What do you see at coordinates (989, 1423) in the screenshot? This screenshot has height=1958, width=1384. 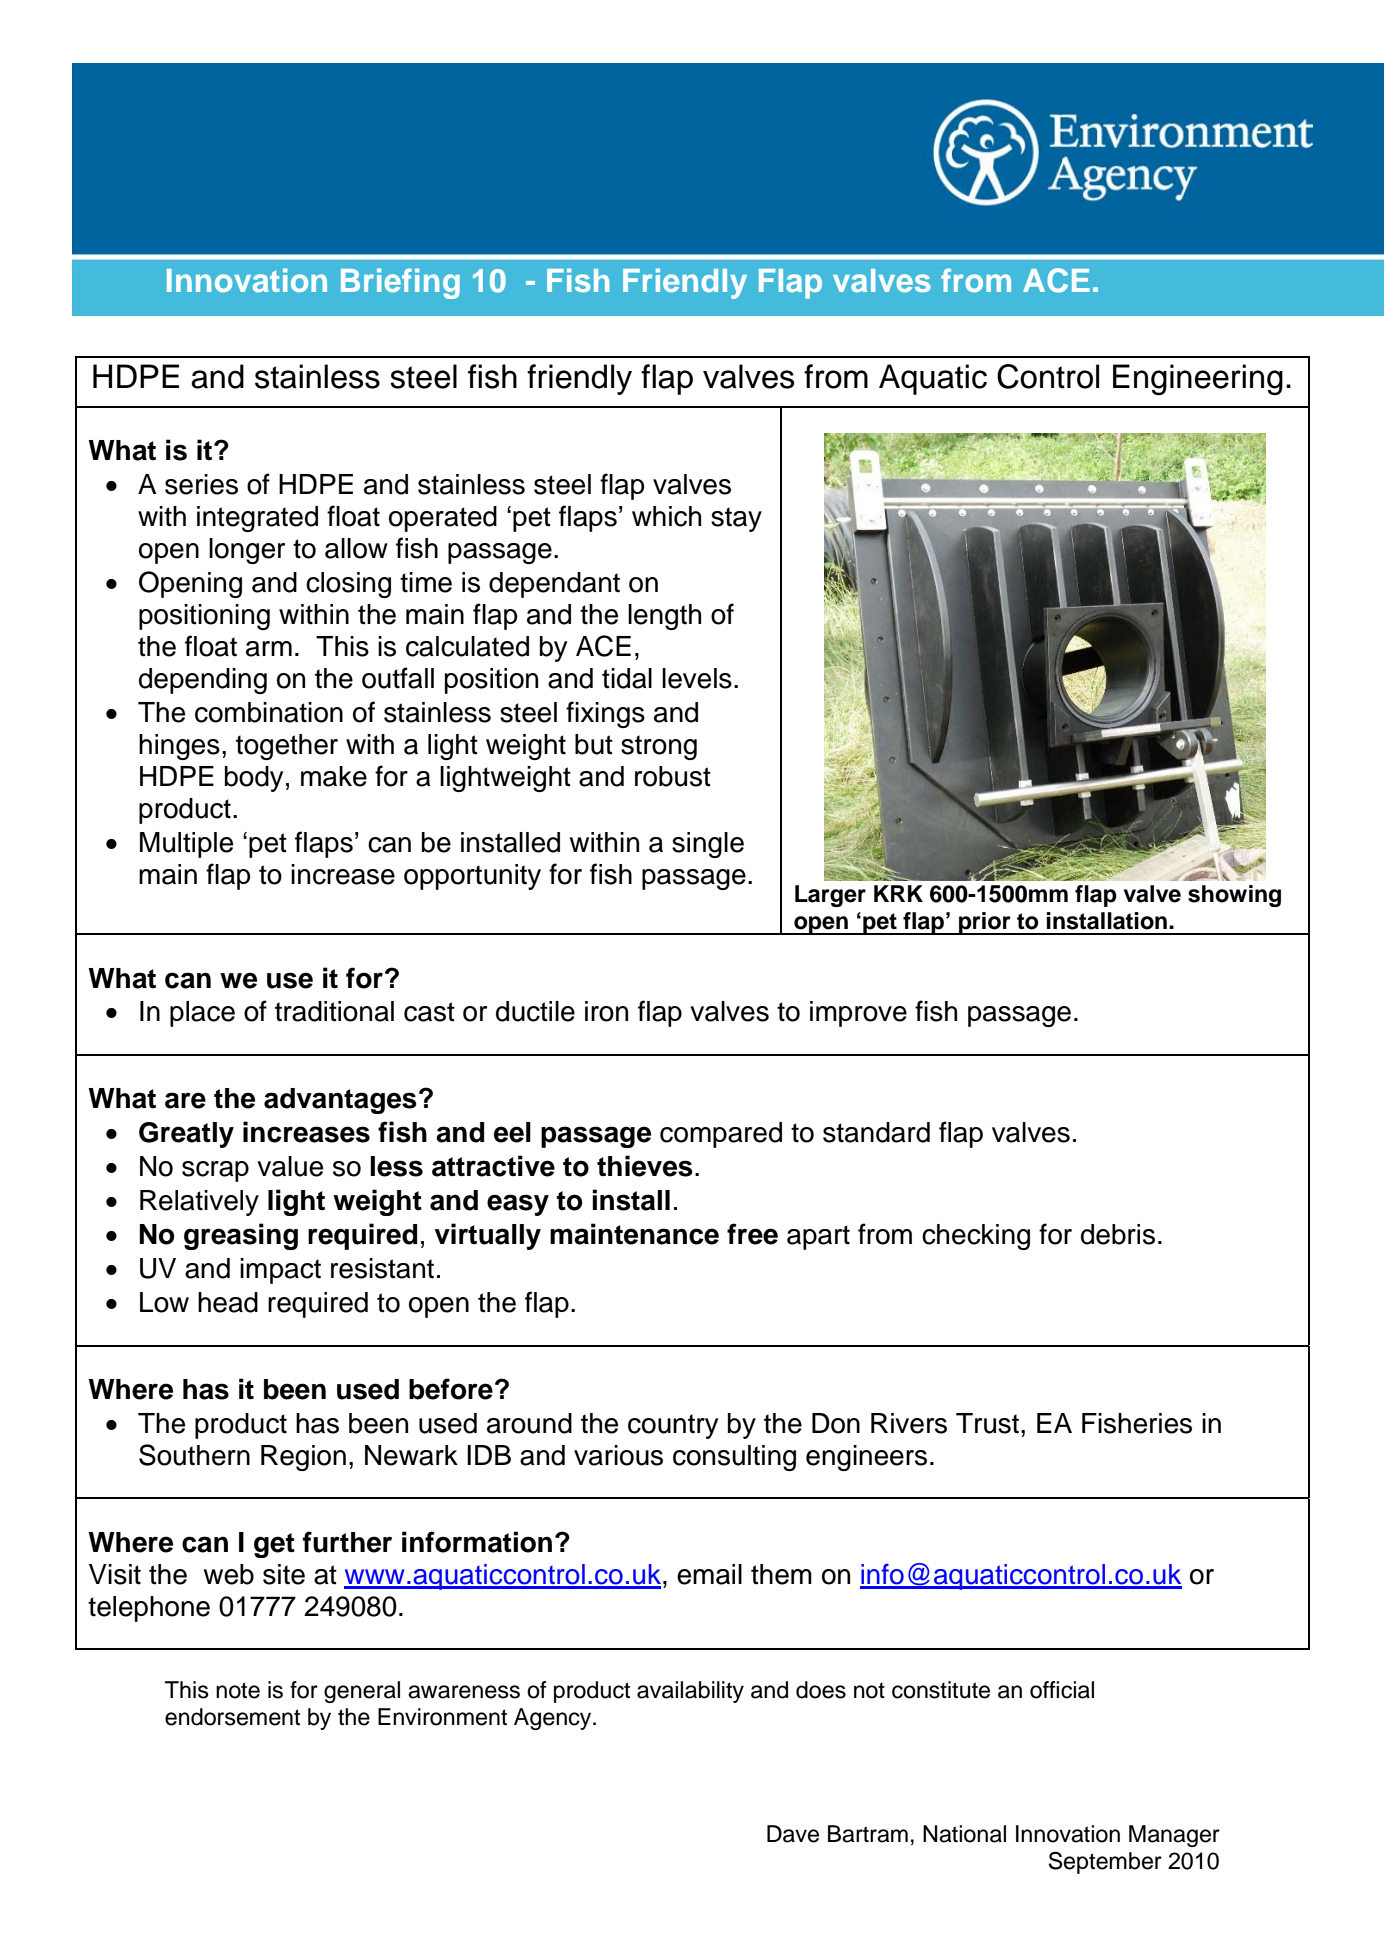 I see `Trust` at bounding box center [989, 1423].
